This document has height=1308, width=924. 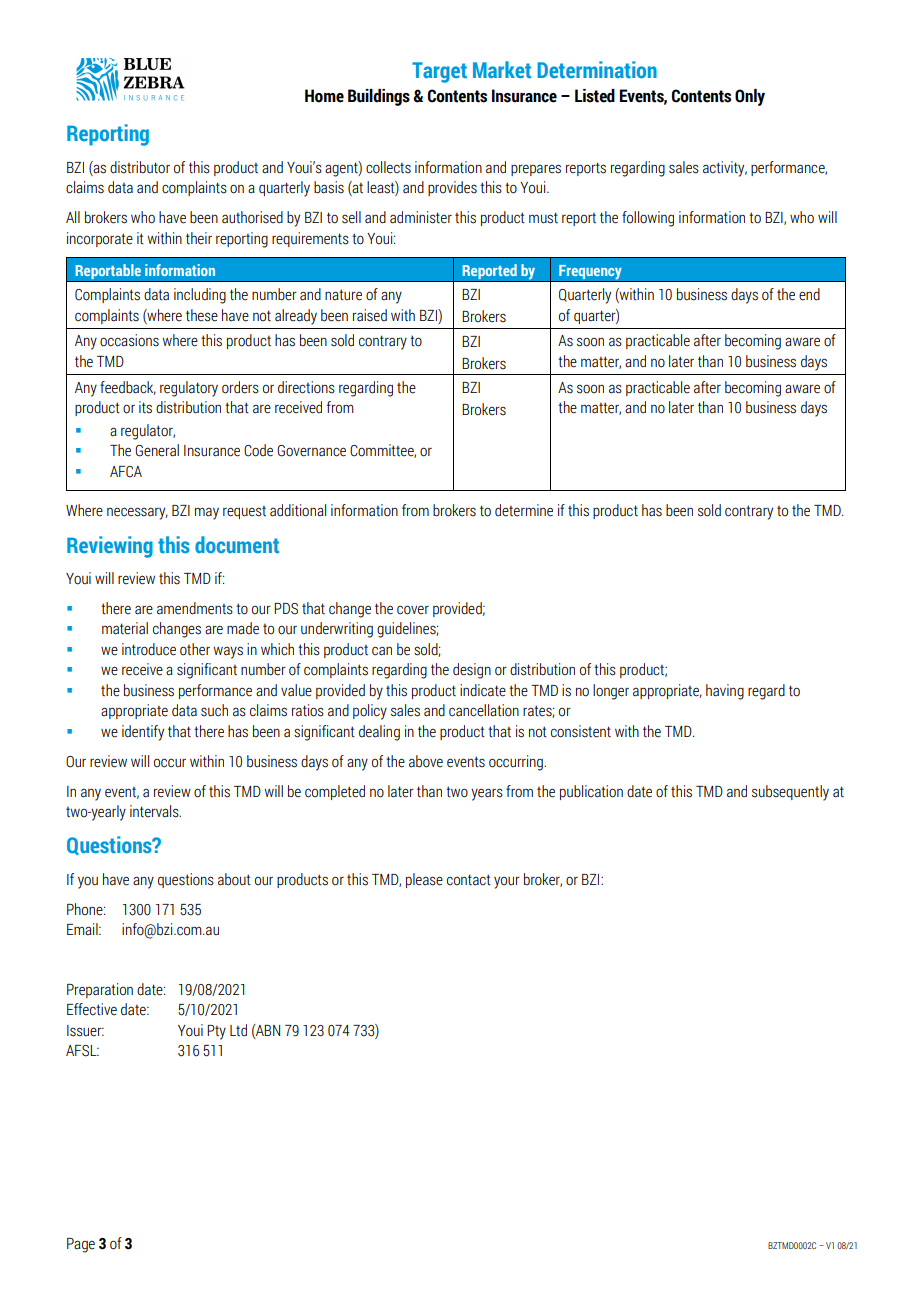 I want to click on determine, so click(x=524, y=510).
